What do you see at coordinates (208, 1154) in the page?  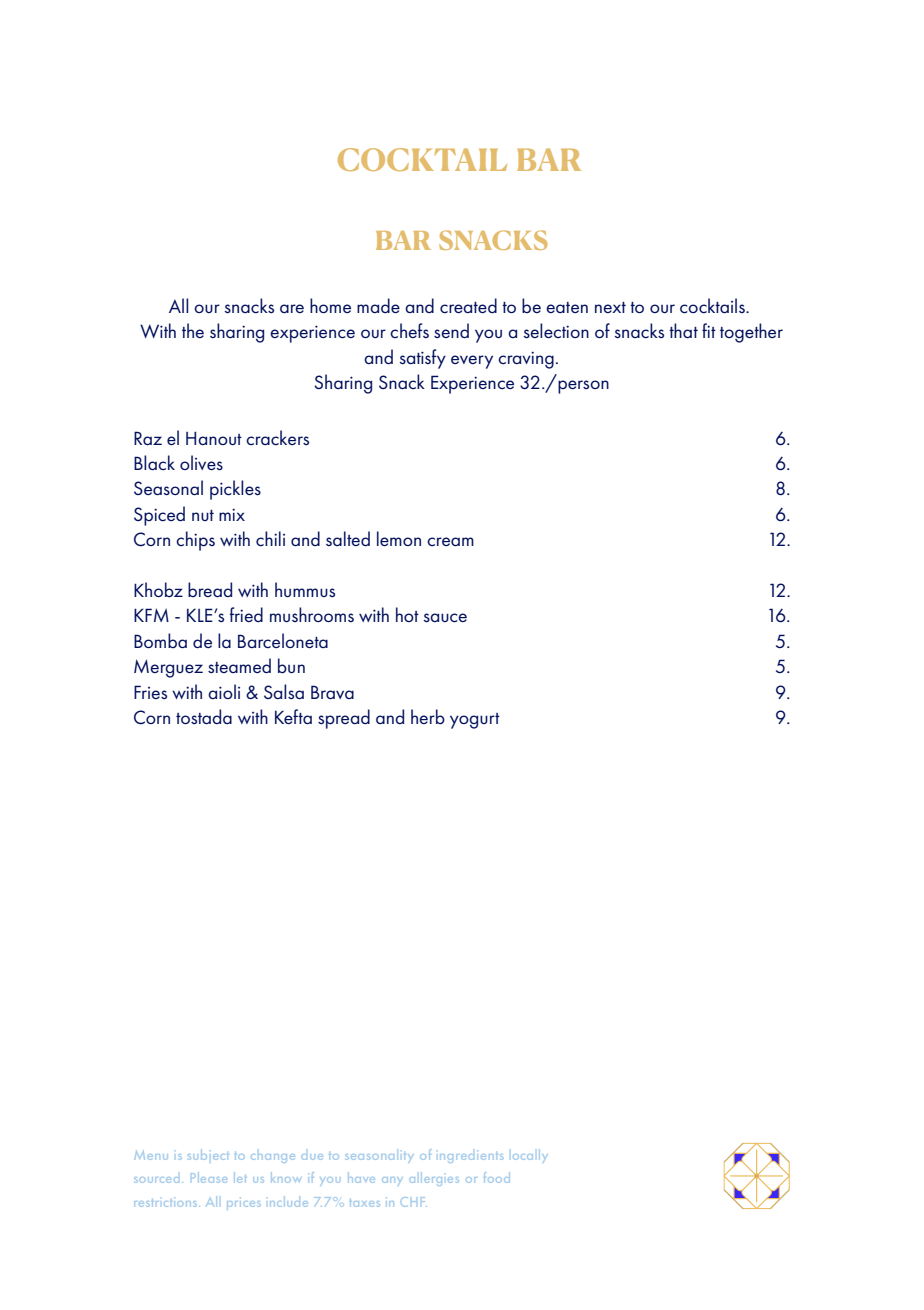 I see `subject` at bounding box center [208, 1154].
